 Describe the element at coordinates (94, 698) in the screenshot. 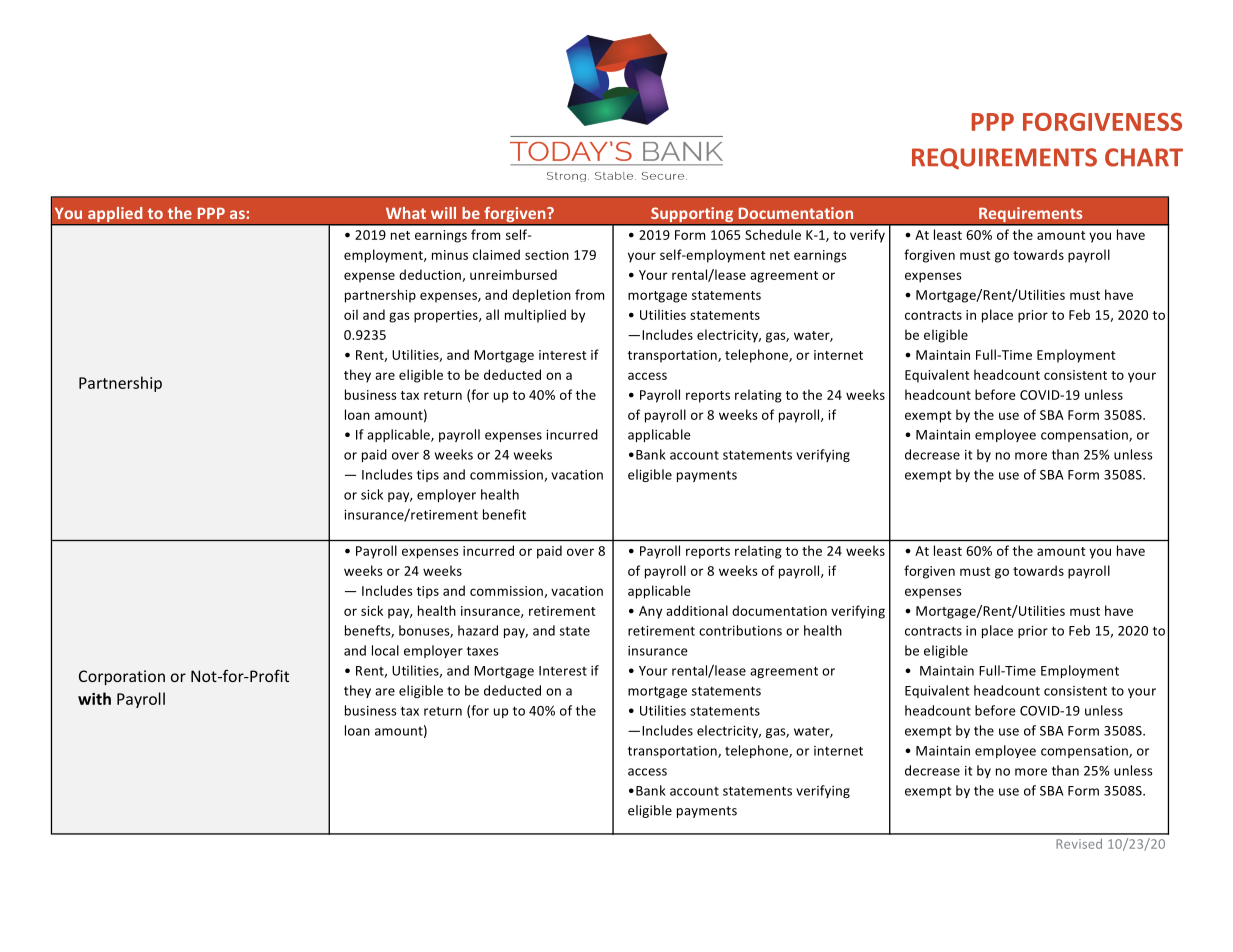

I see `with` at that location.
